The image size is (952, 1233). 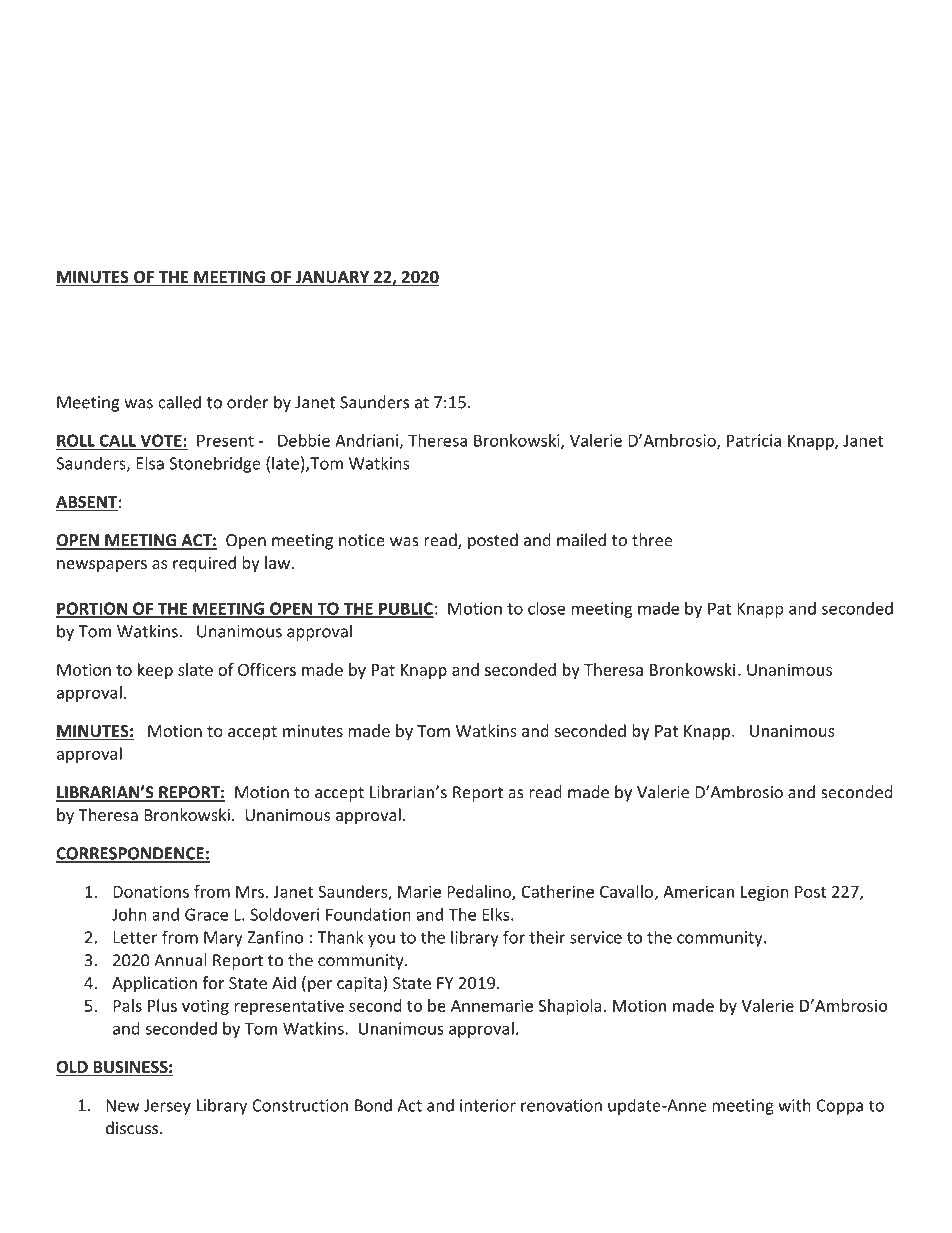 I want to click on Donations, so click(x=151, y=891).
